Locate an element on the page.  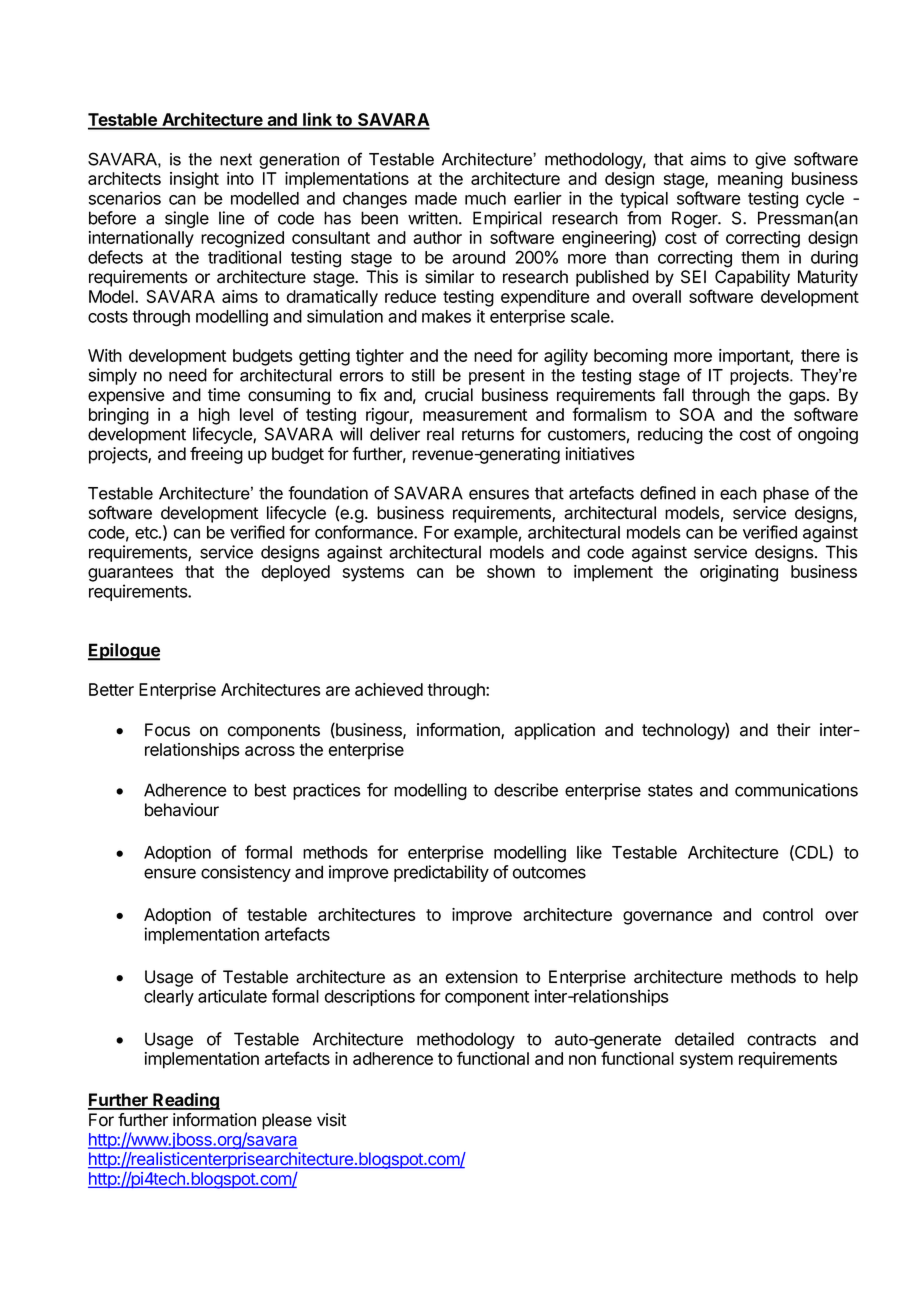
consistency is located at coordinates (246, 873).
